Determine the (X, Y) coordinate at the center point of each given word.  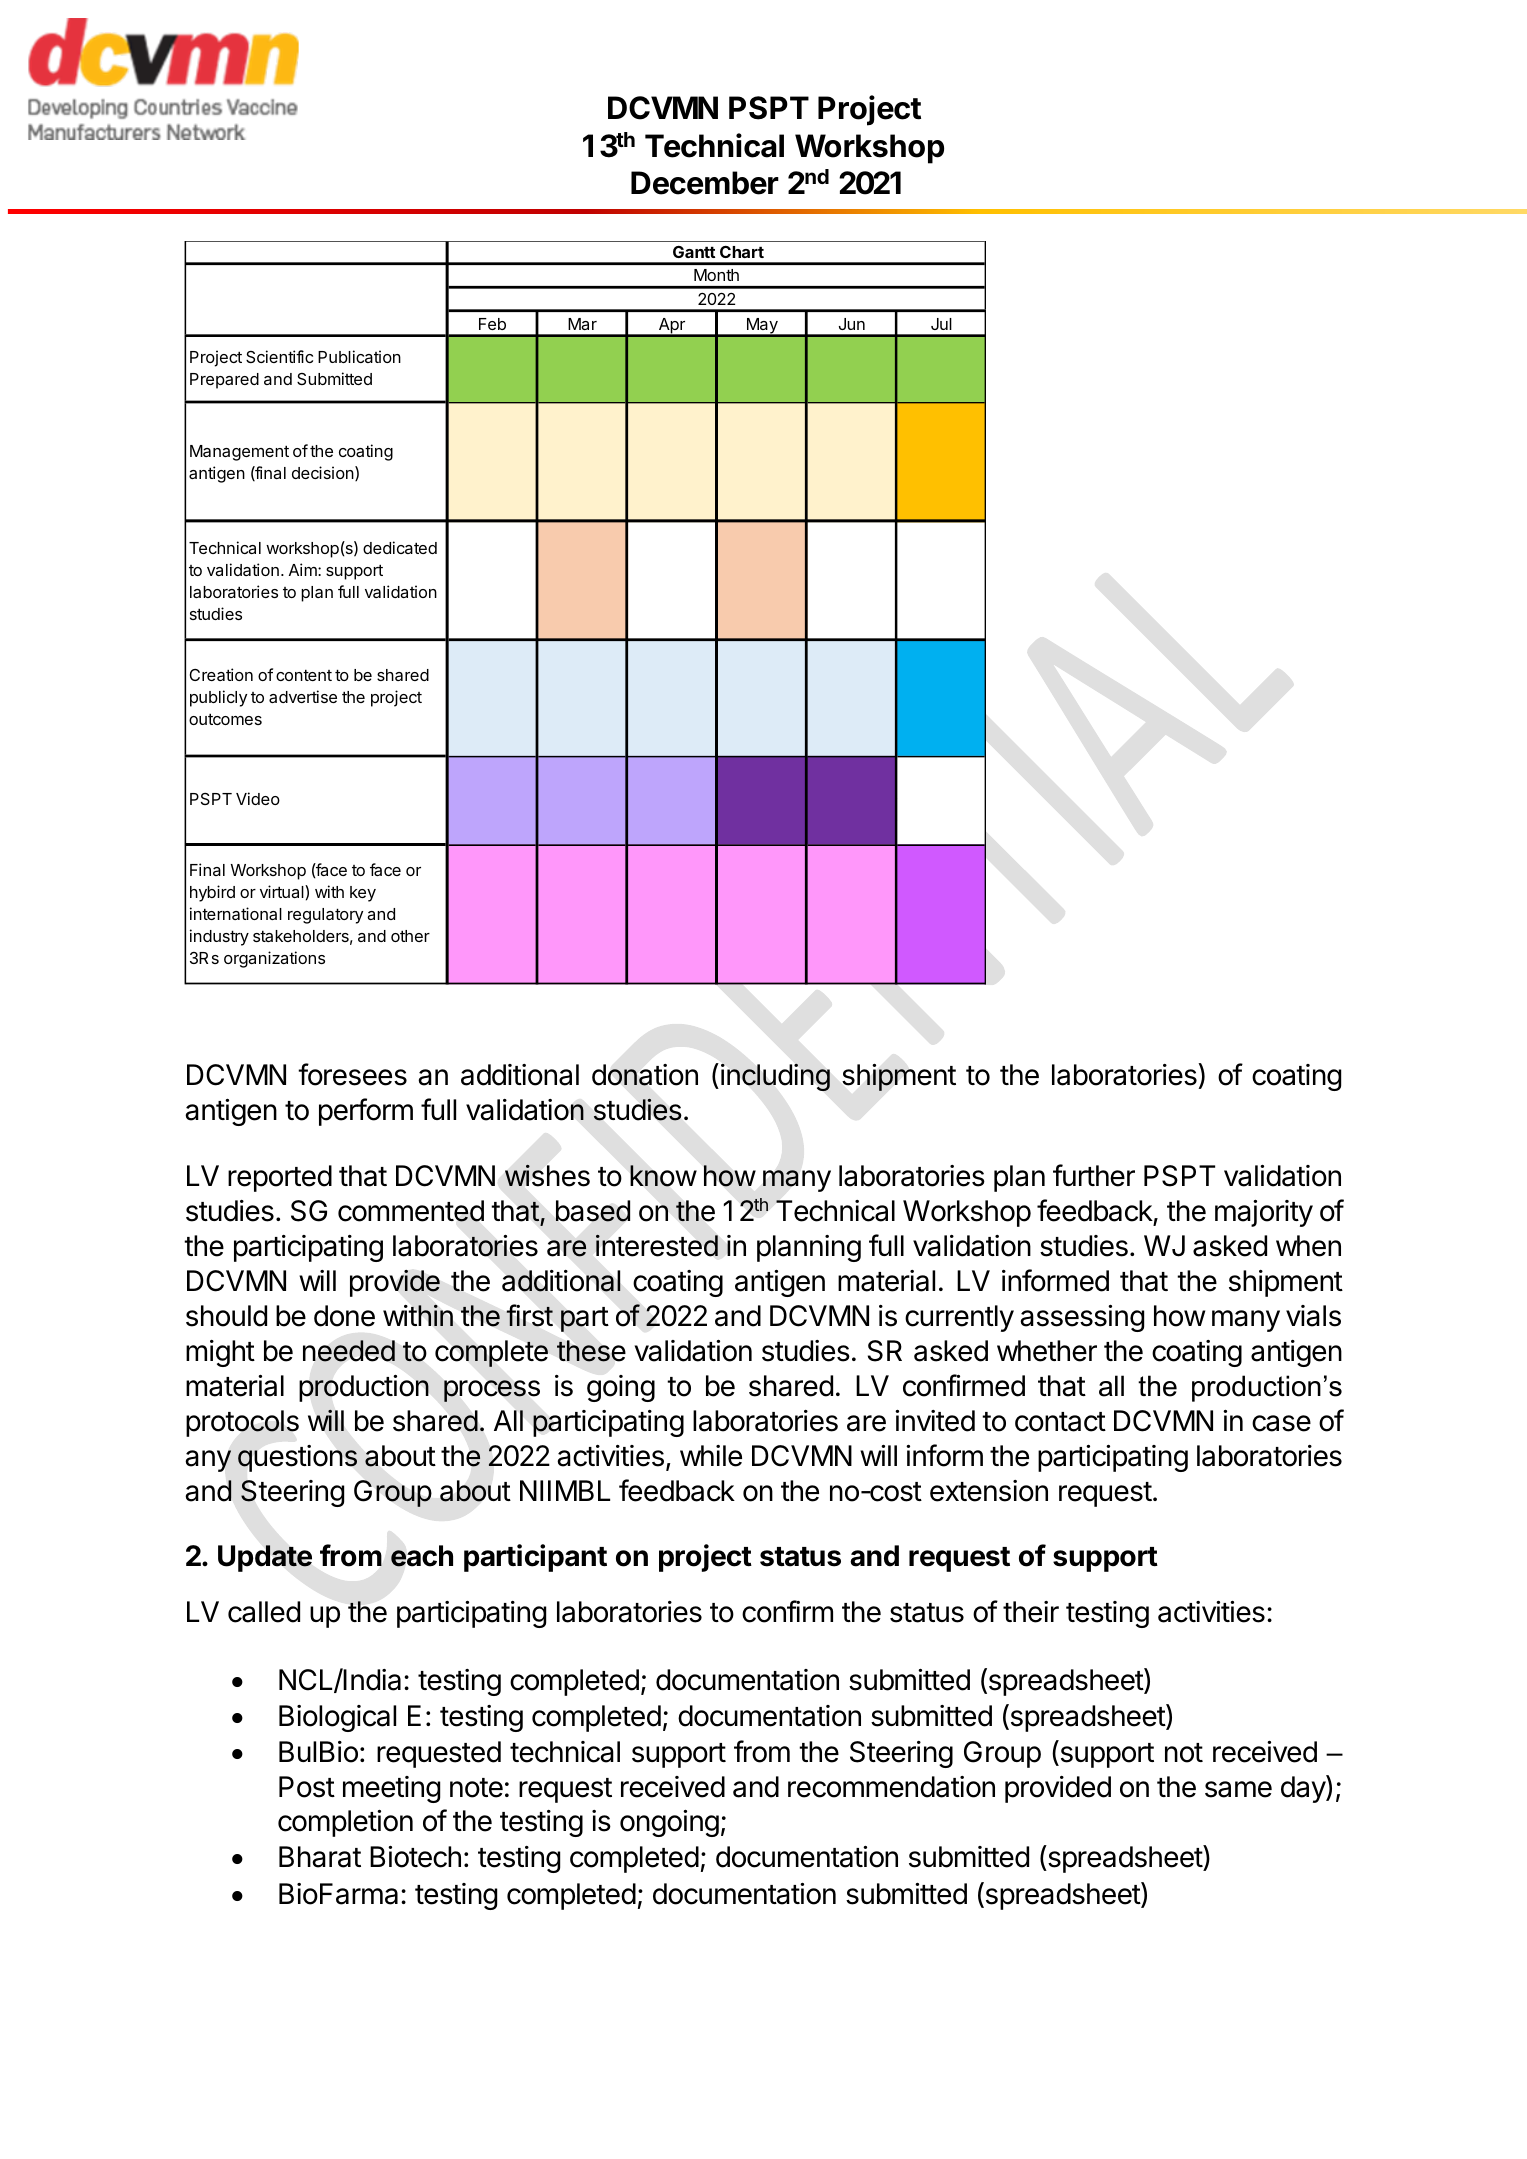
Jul (941, 324)
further (1094, 1175)
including (775, 1077)
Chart (742, 252)
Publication (359, 356)
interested (657, 1245)
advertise (303, 696)
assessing (1082, 1318)
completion (345, 1823)
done (344, 1316)
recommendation (891, 1787)
